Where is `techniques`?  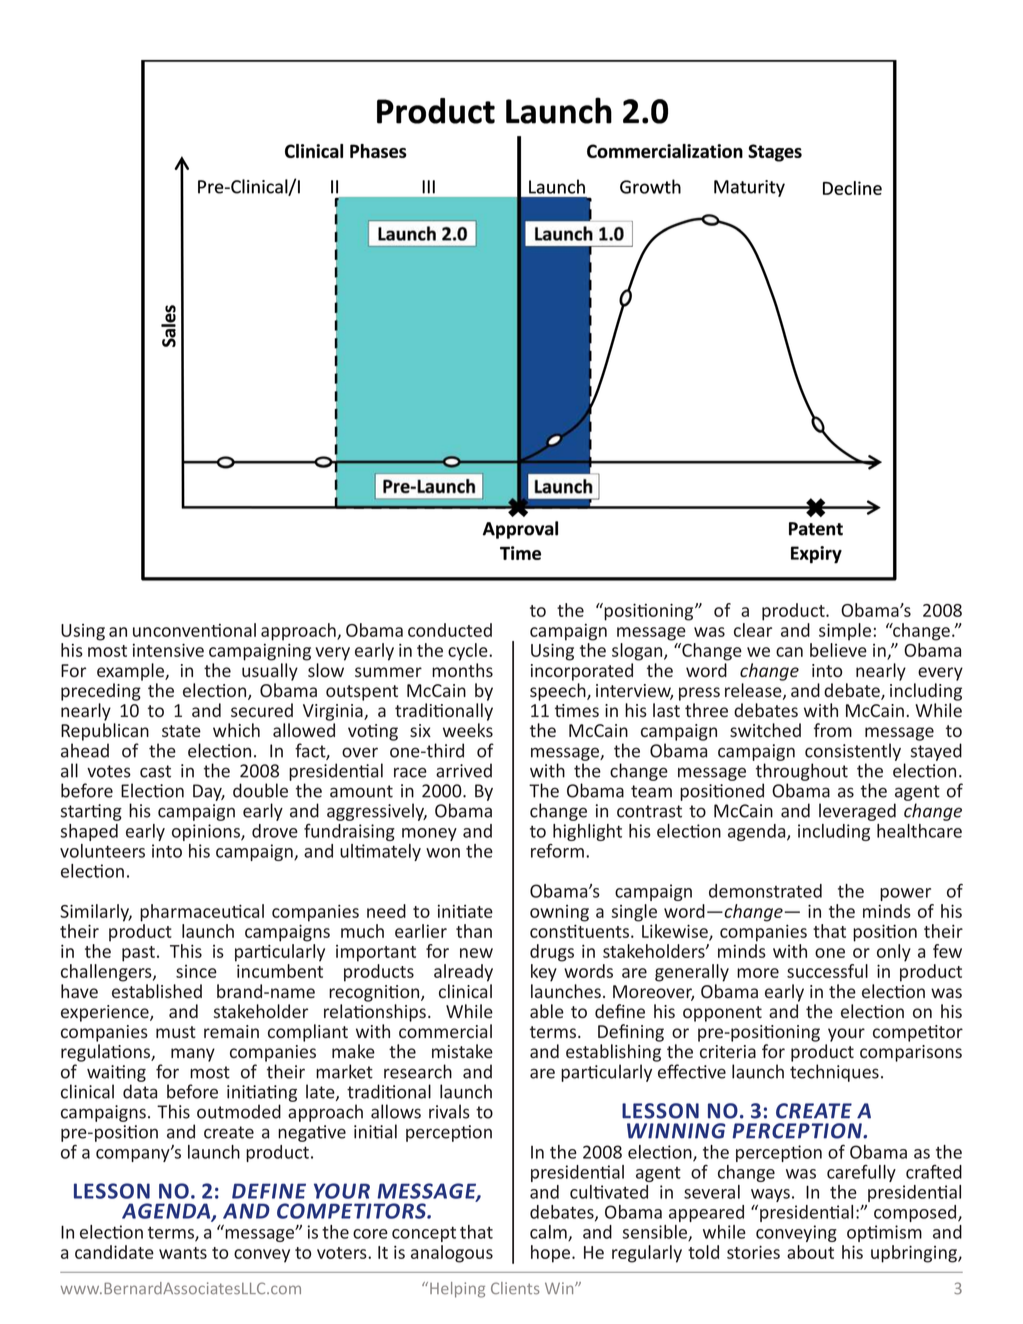 techniques is located at coordinates (834, 1073).
